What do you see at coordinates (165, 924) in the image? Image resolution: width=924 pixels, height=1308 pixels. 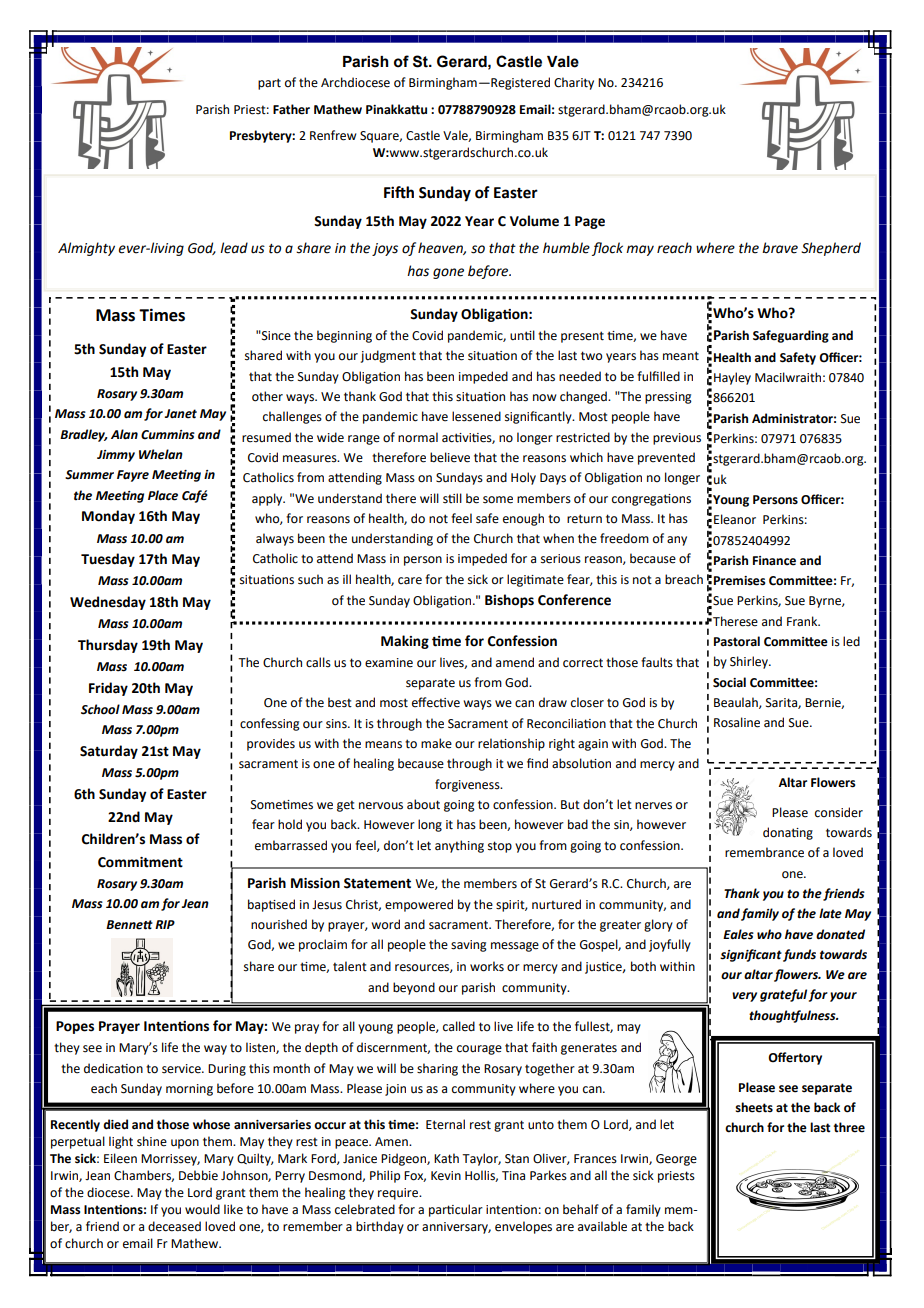 I see `RIP` at bounding box center [165, 924].
